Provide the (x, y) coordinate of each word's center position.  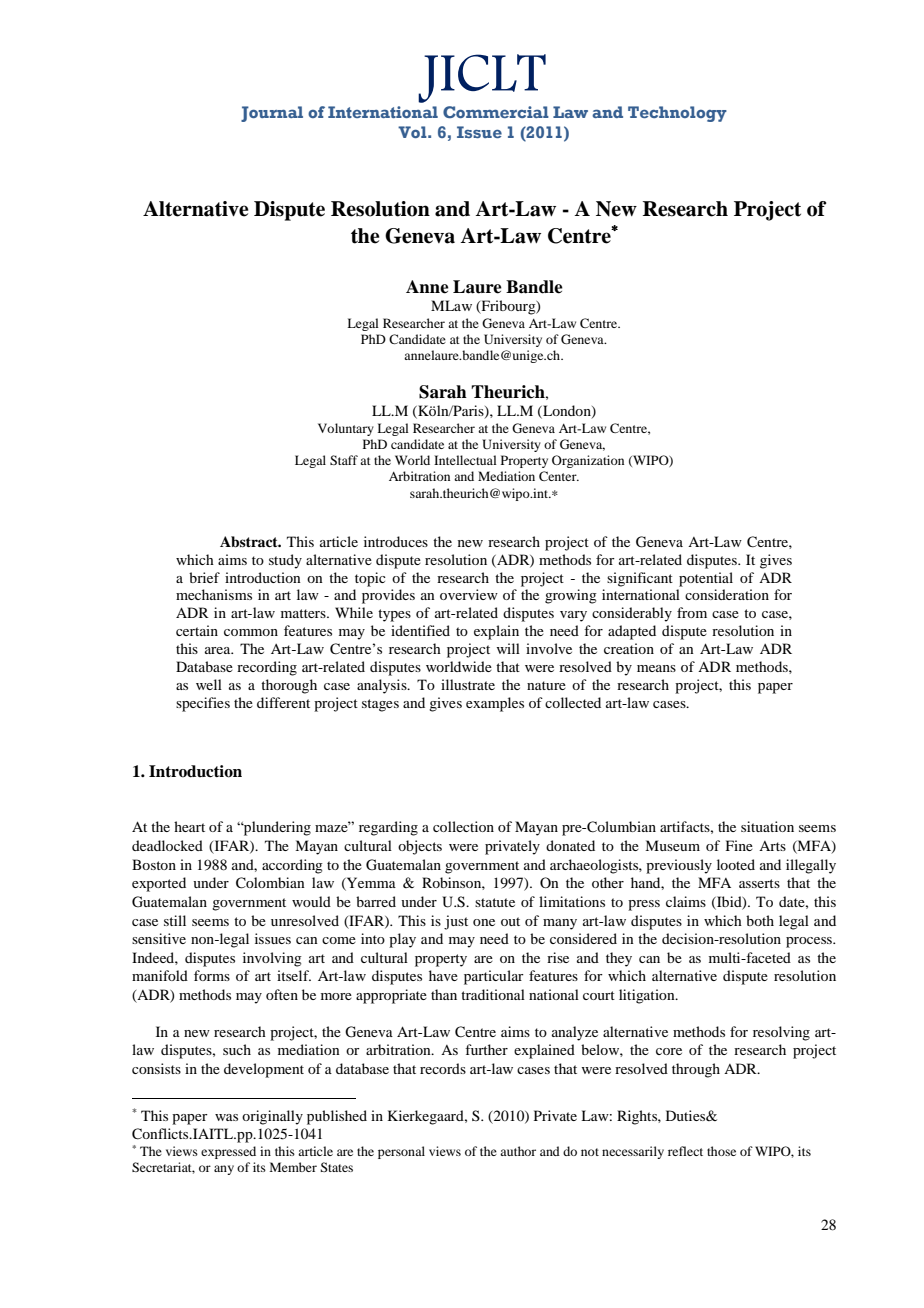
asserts (759, 883)
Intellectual (465, 460)
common (251, 632)
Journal (272, 114)
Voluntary (346, 429)
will (508, 648)
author (518, 1151)
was (226, 1117)
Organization (588, 461)
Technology (677, 114)
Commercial (496, 112)
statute (495, 902)
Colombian (270, 883)
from (692, 612)
